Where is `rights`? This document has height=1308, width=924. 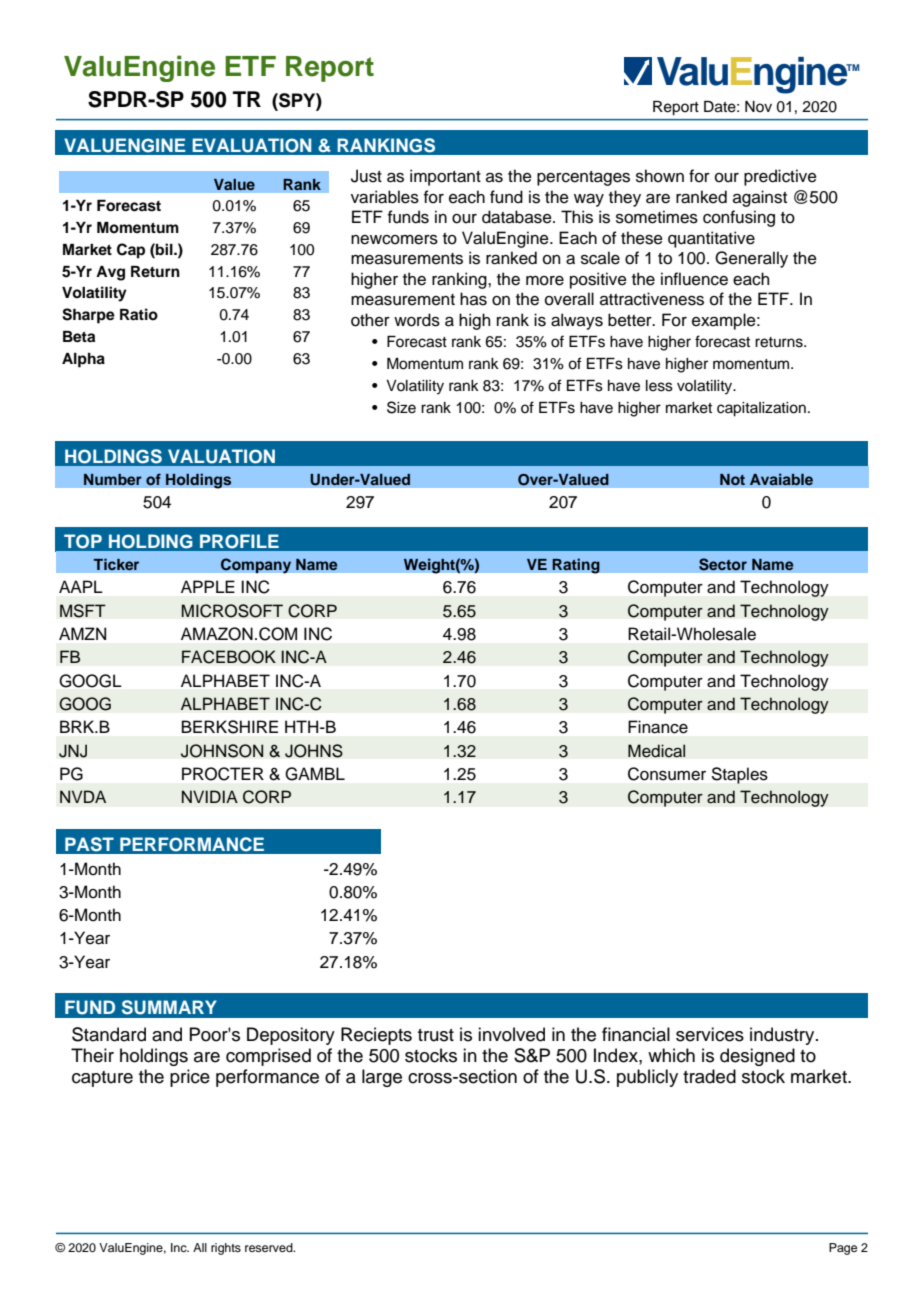 rights is located at coordinates (226, 1249).
